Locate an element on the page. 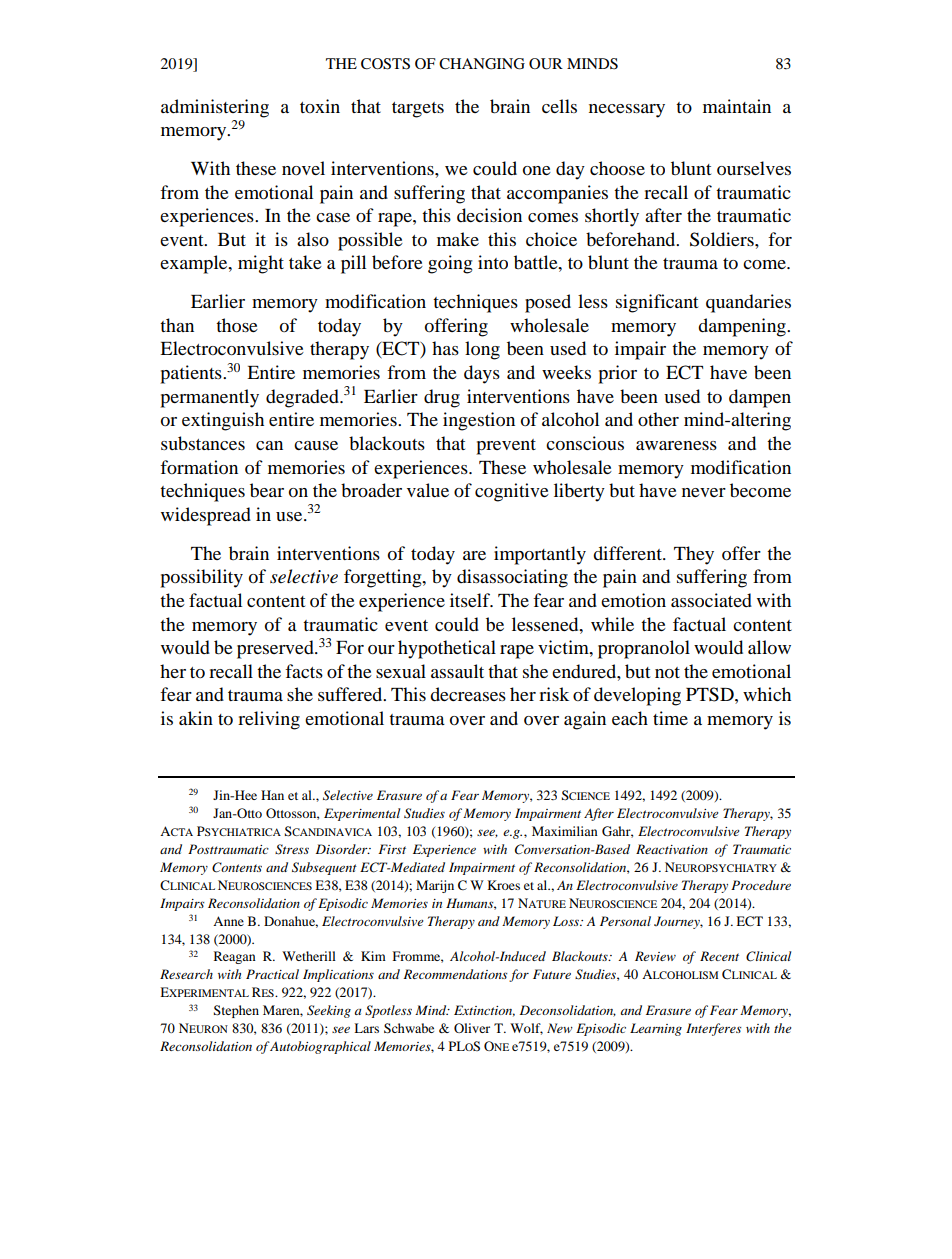  administering is located at coordinates (215, 108).
